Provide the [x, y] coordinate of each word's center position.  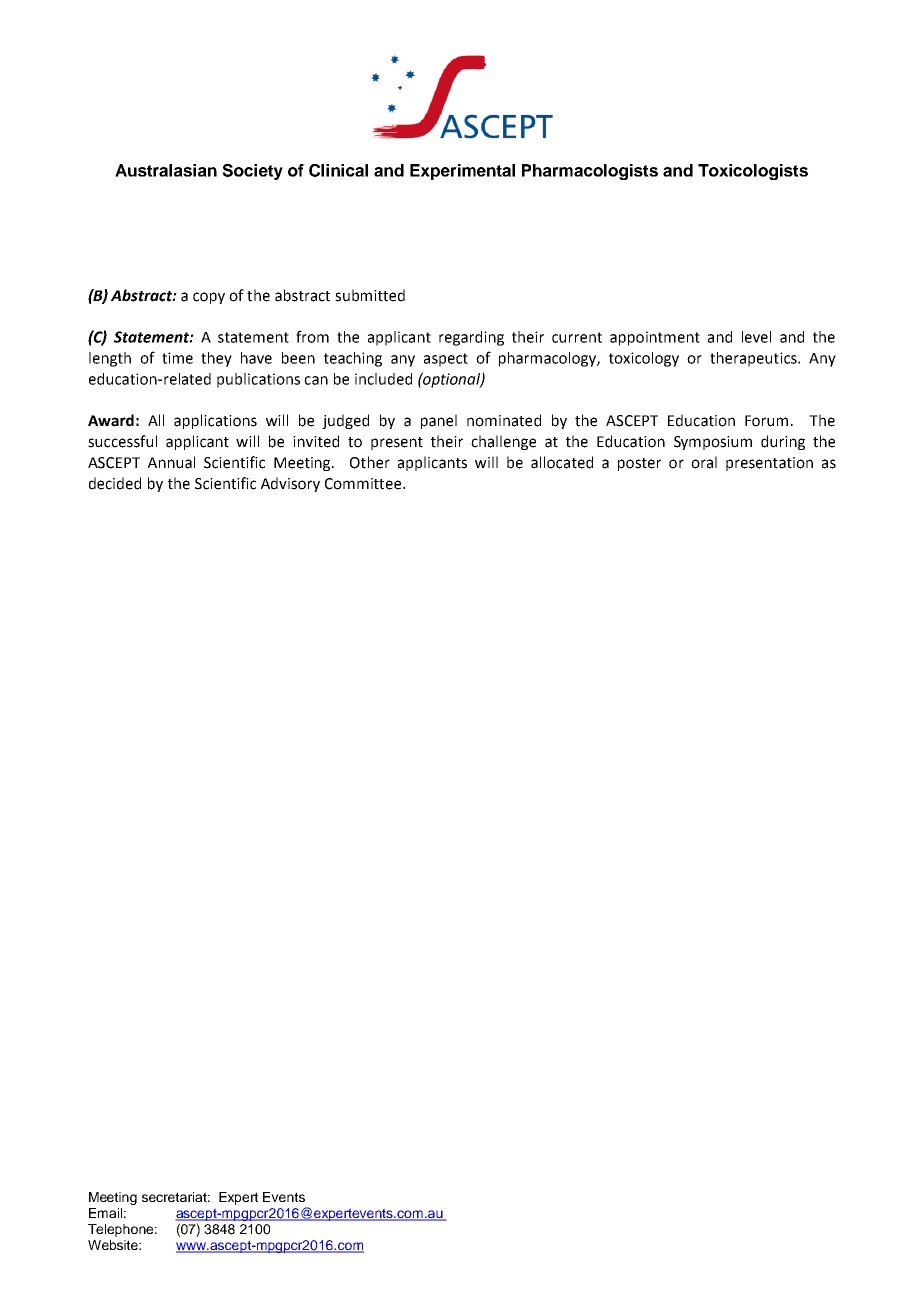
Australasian [166, 170]
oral [704, 462]
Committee [364, 484]
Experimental [462, 172]
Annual [171, 462]
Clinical [338, 170]
